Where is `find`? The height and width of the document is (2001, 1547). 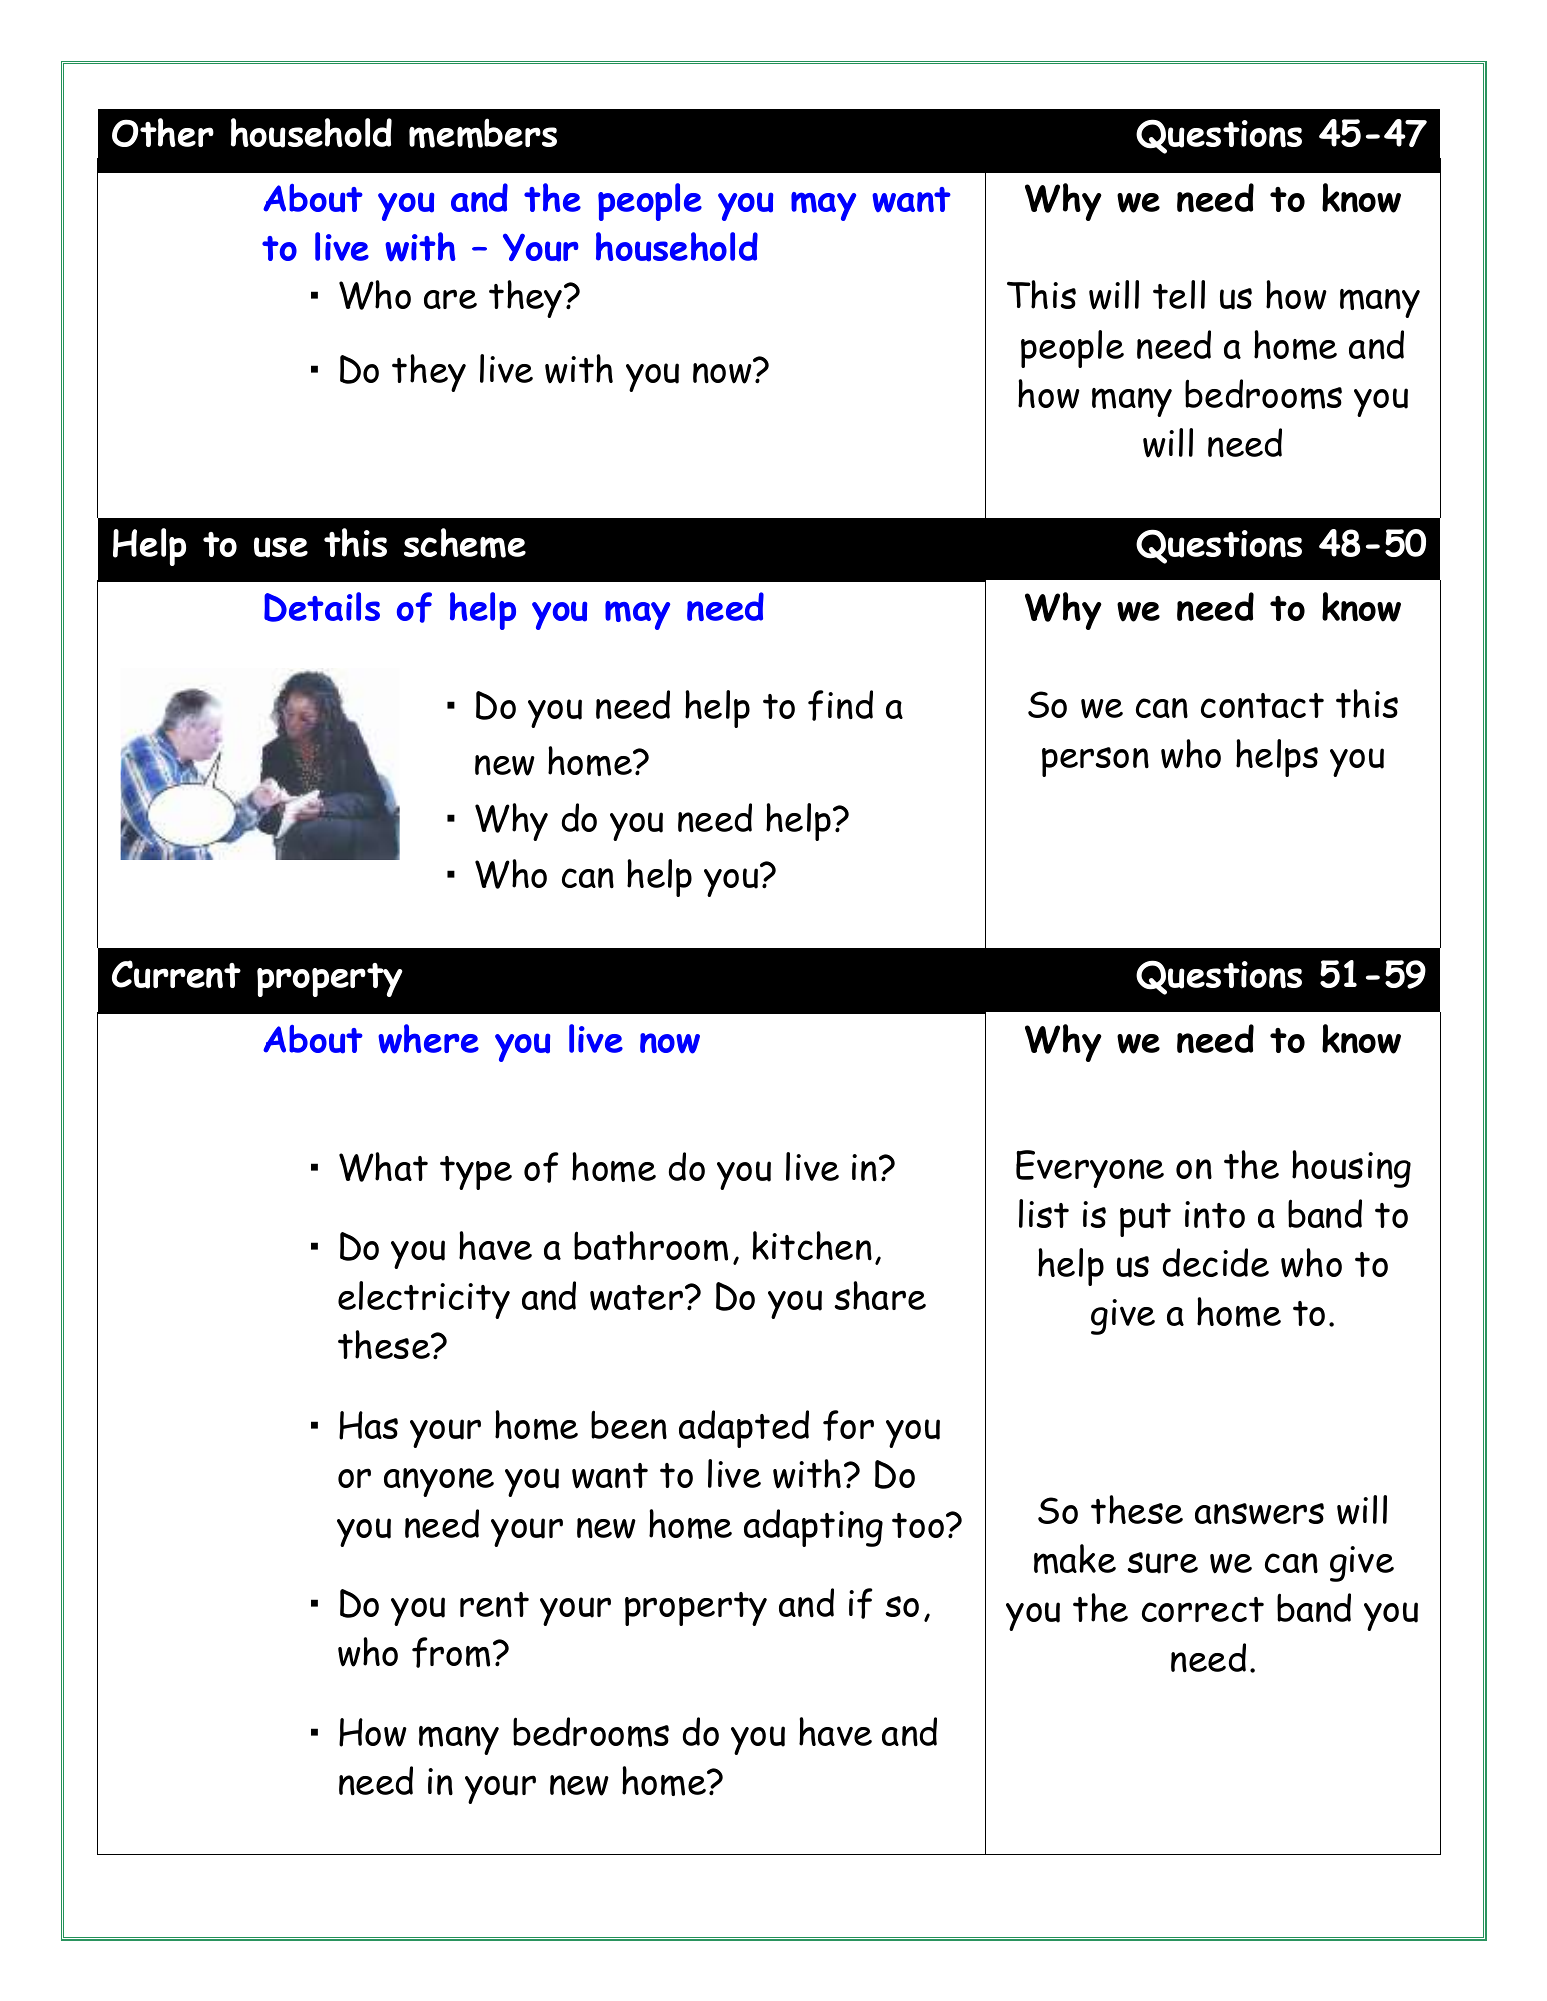 find is located at coordinates (840, 705).
